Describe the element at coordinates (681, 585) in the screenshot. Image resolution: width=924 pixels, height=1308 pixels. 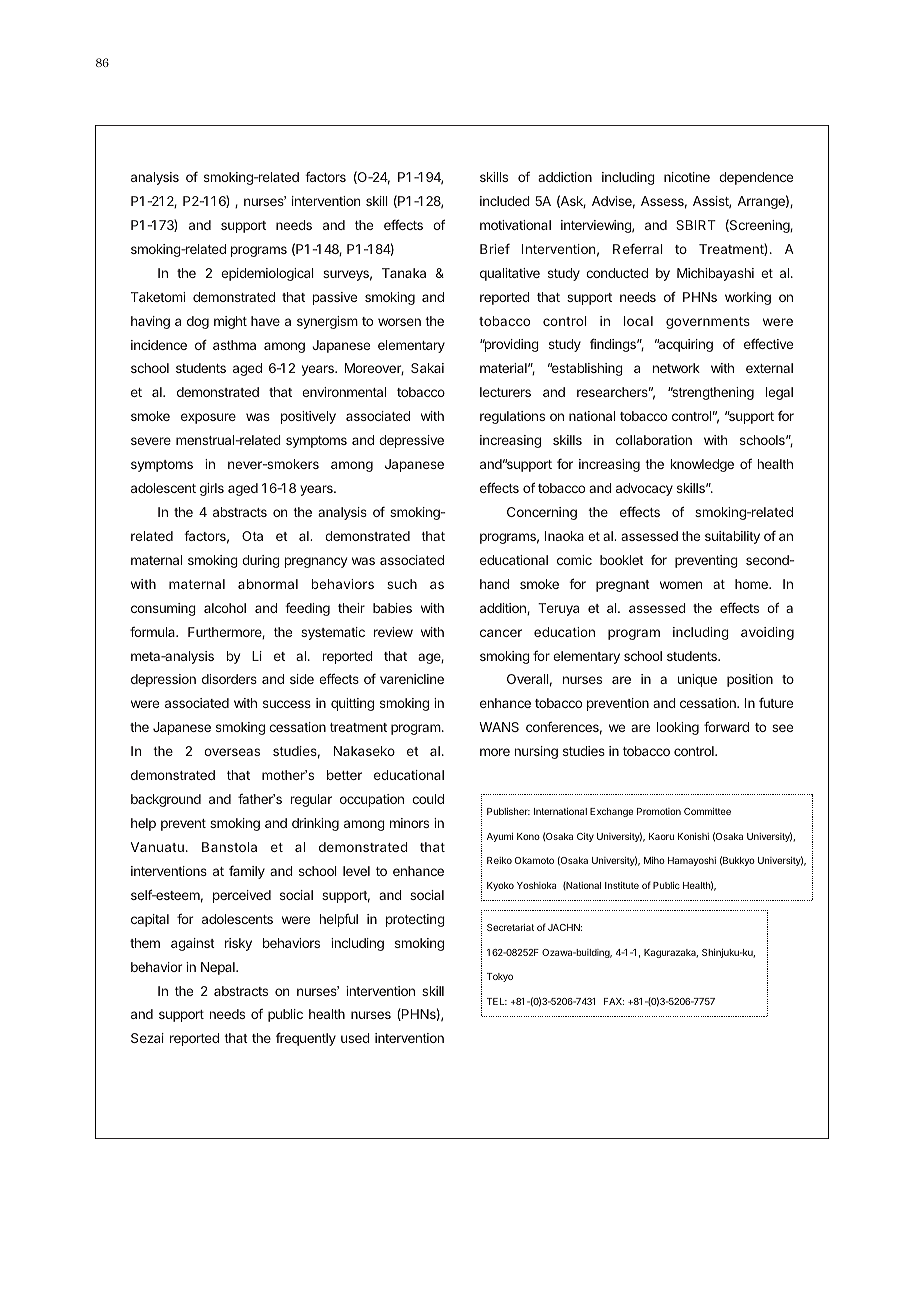
I see `women` at that location.
